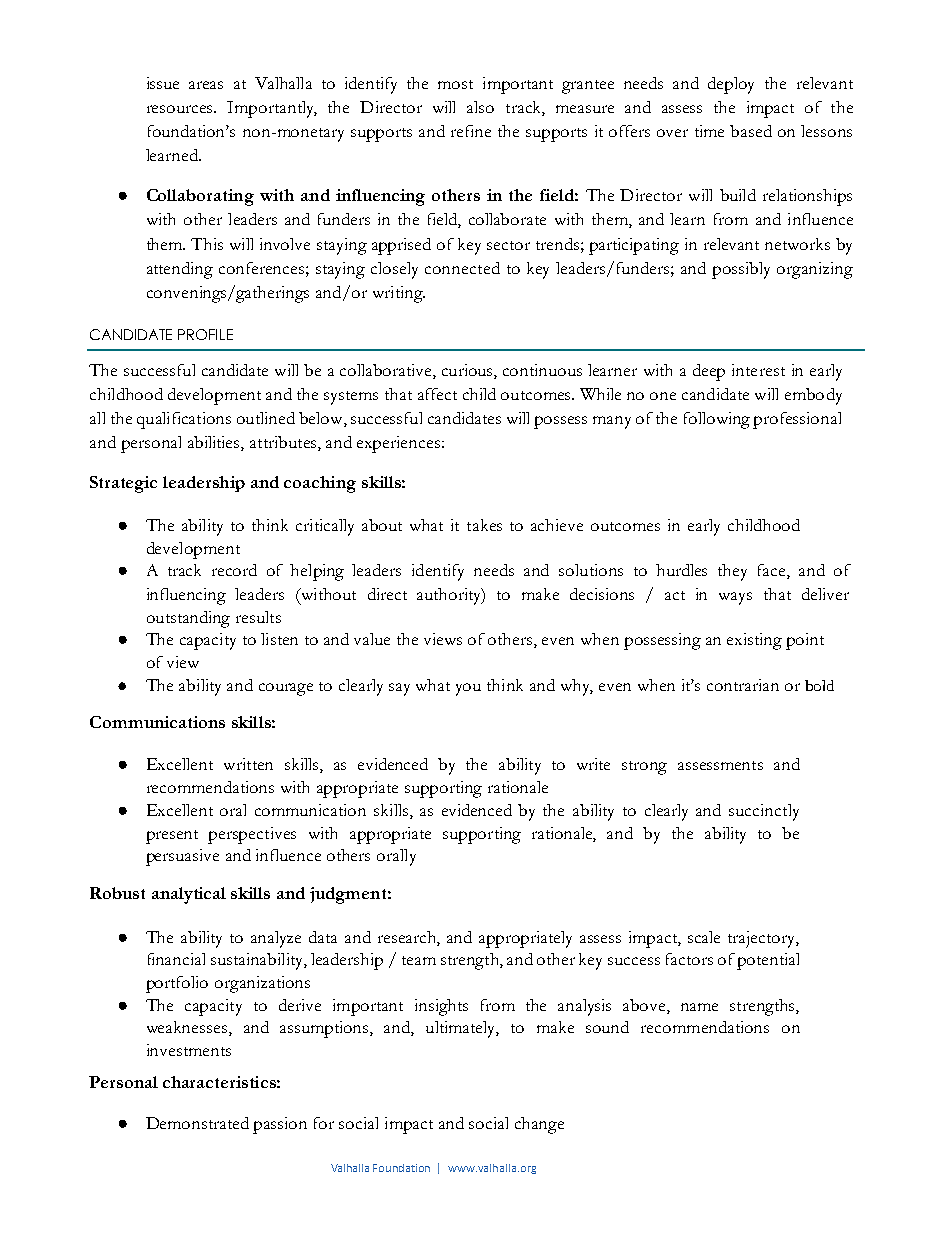  Describe the element at coordinates (751, 131) in the screenshot. I see `based` at that location.
